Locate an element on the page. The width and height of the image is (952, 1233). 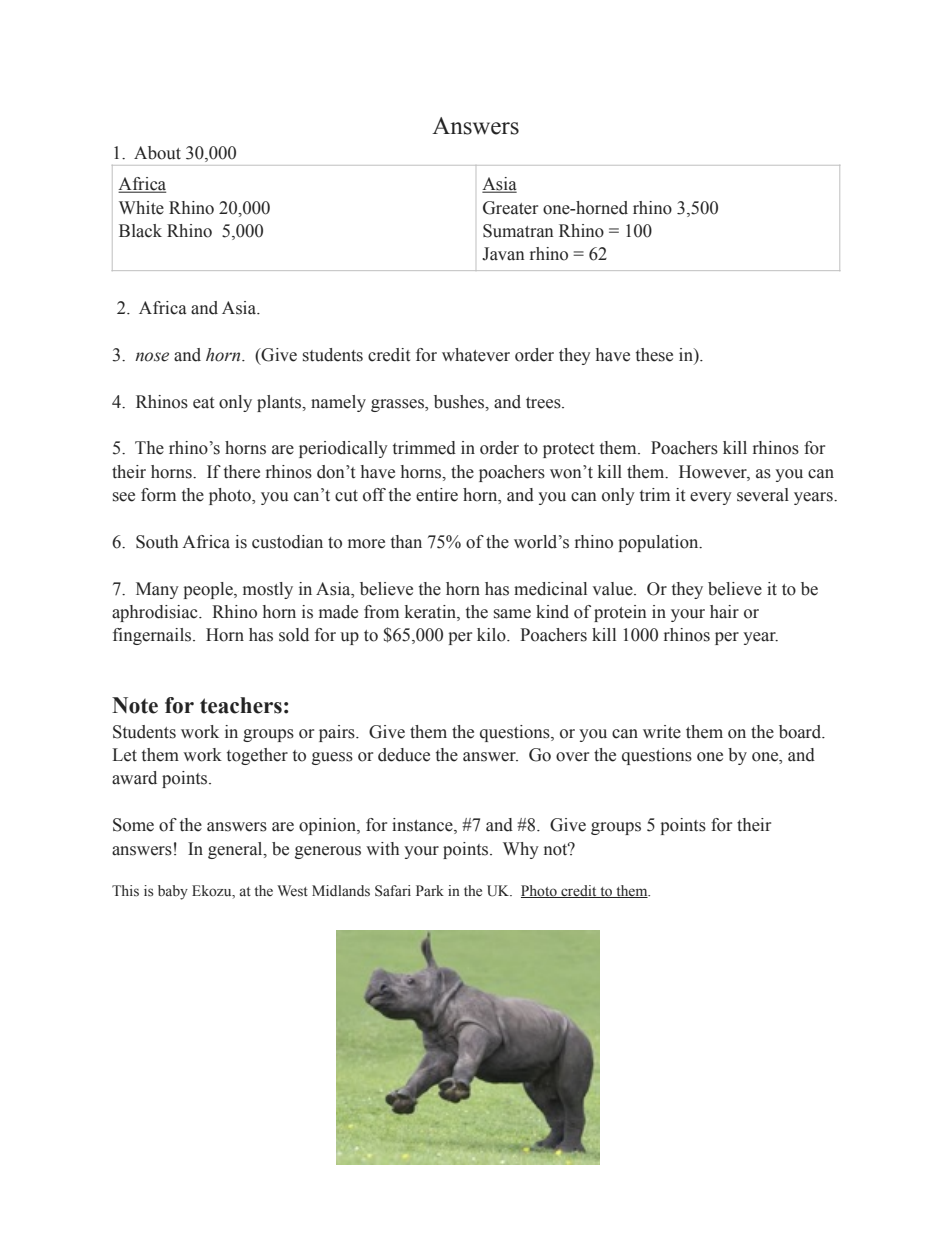
these is located at coordinates (654, 355).
